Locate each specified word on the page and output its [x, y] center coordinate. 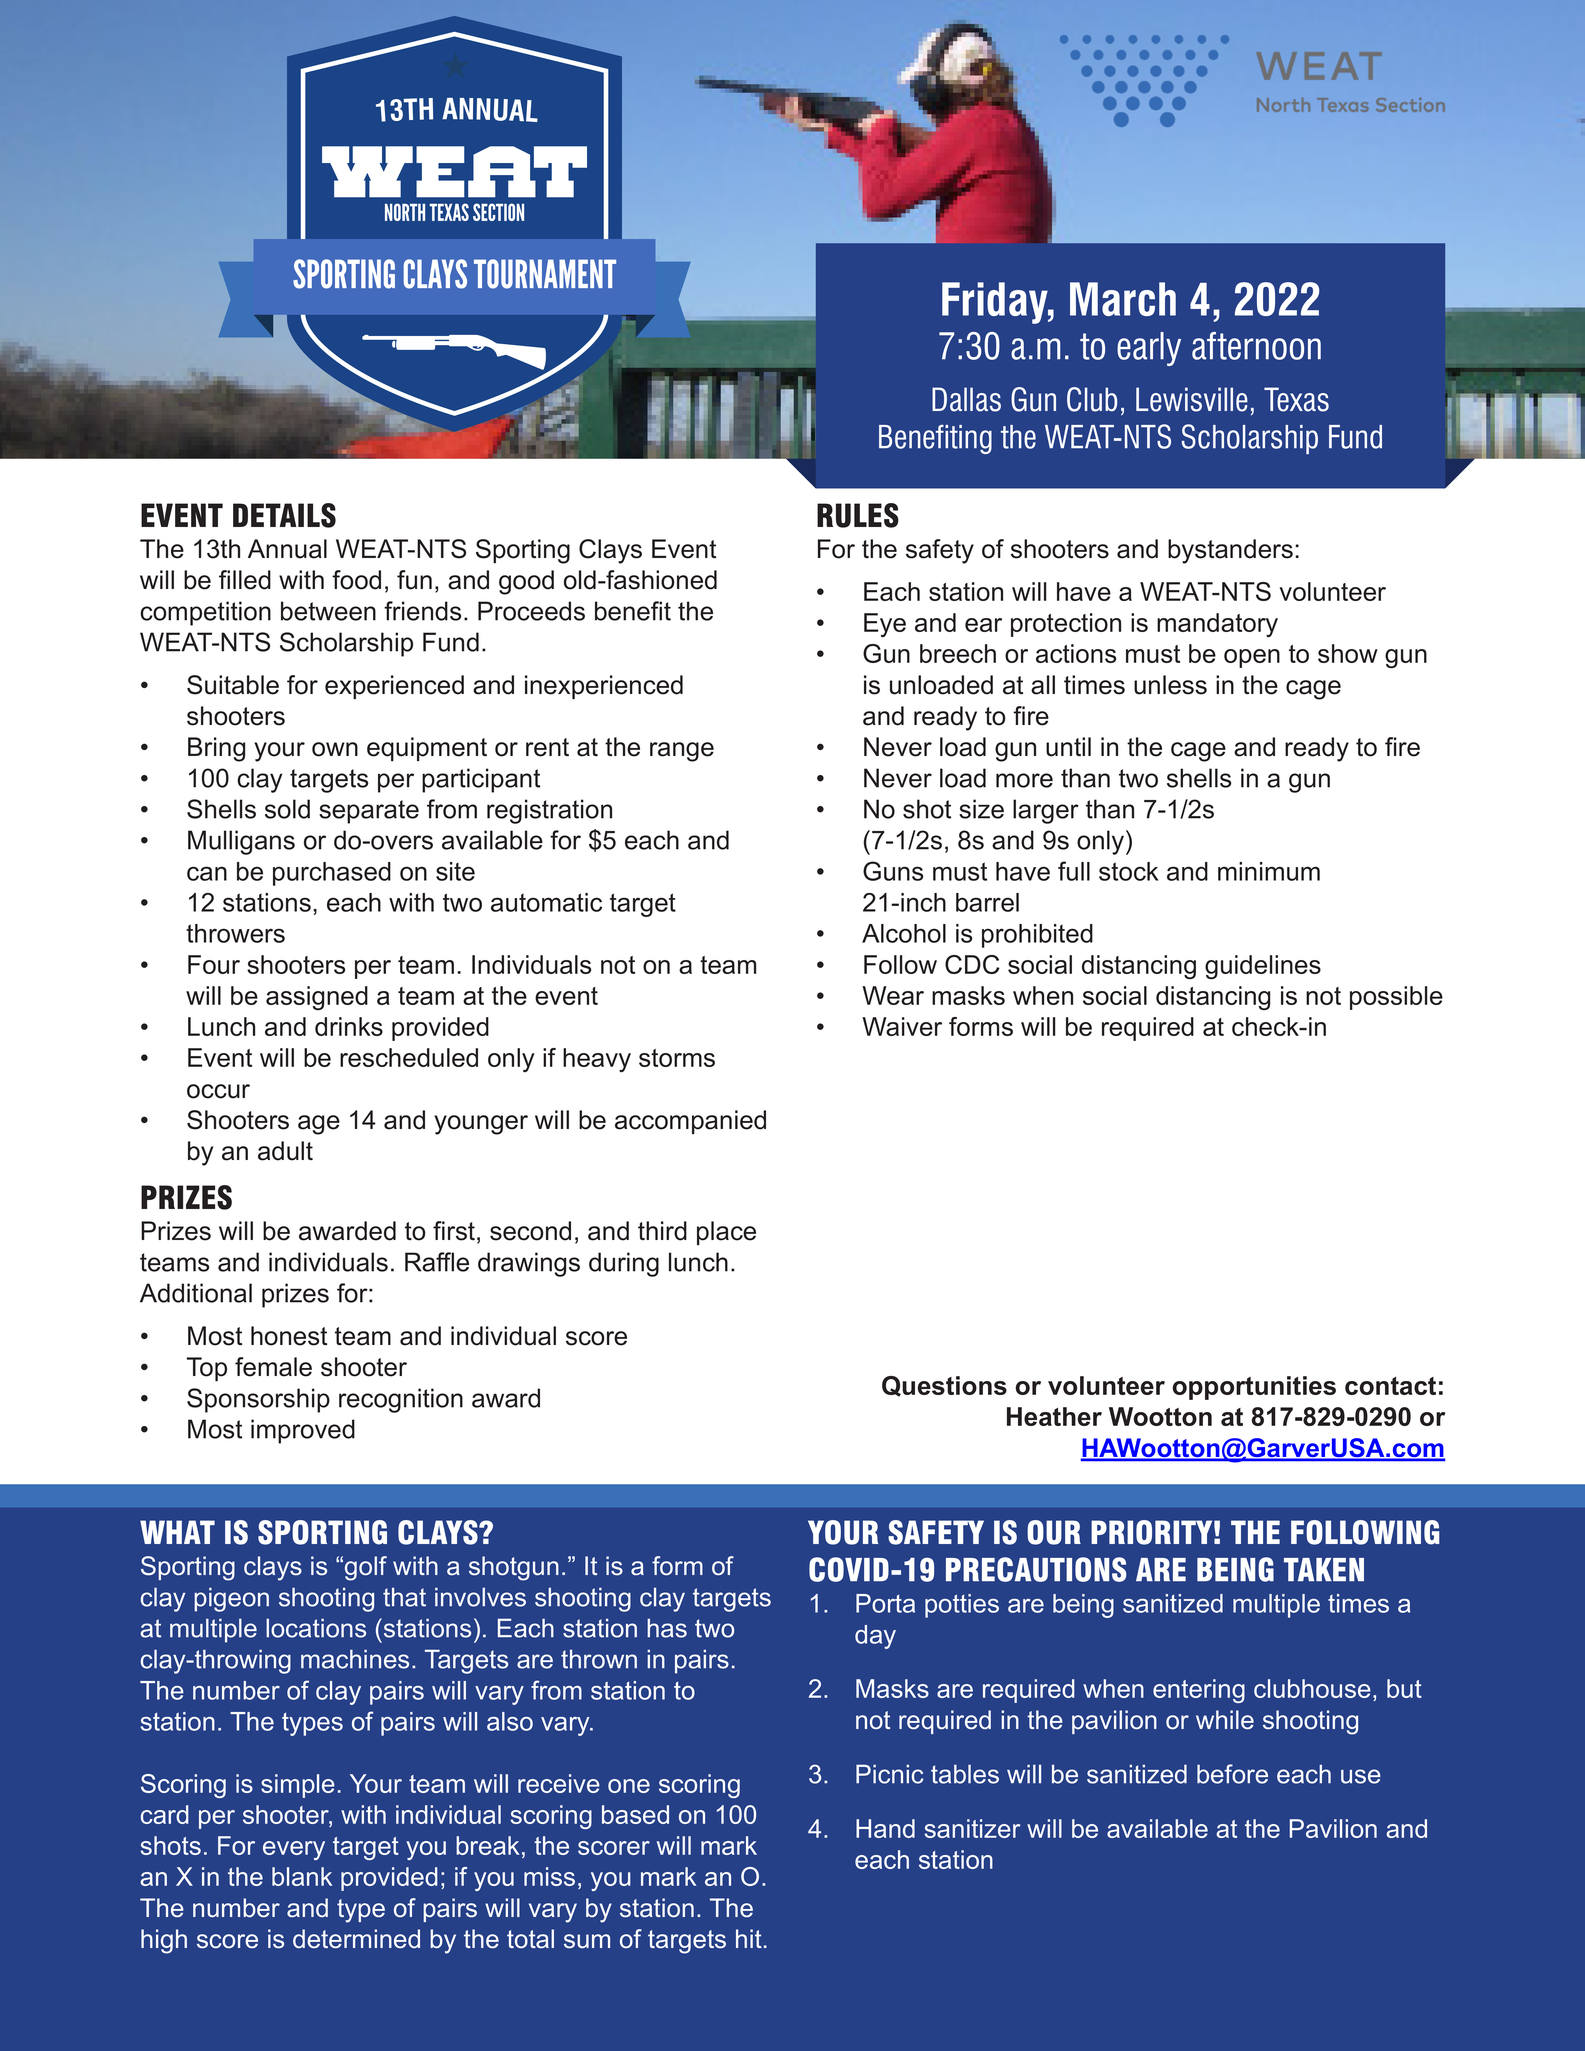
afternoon [1256, 346]
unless [1170, 685]
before [1232, 1774]
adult [285, 1151]
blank [302, 1876]
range [682, 752]
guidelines [1263, 967]
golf [366, 1568]
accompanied [690, 1122]
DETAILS [284, 515]
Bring [216, 749]
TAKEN [1324, 1569]
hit [749, 1938]
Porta [885, 1603]
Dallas [966, 399]
